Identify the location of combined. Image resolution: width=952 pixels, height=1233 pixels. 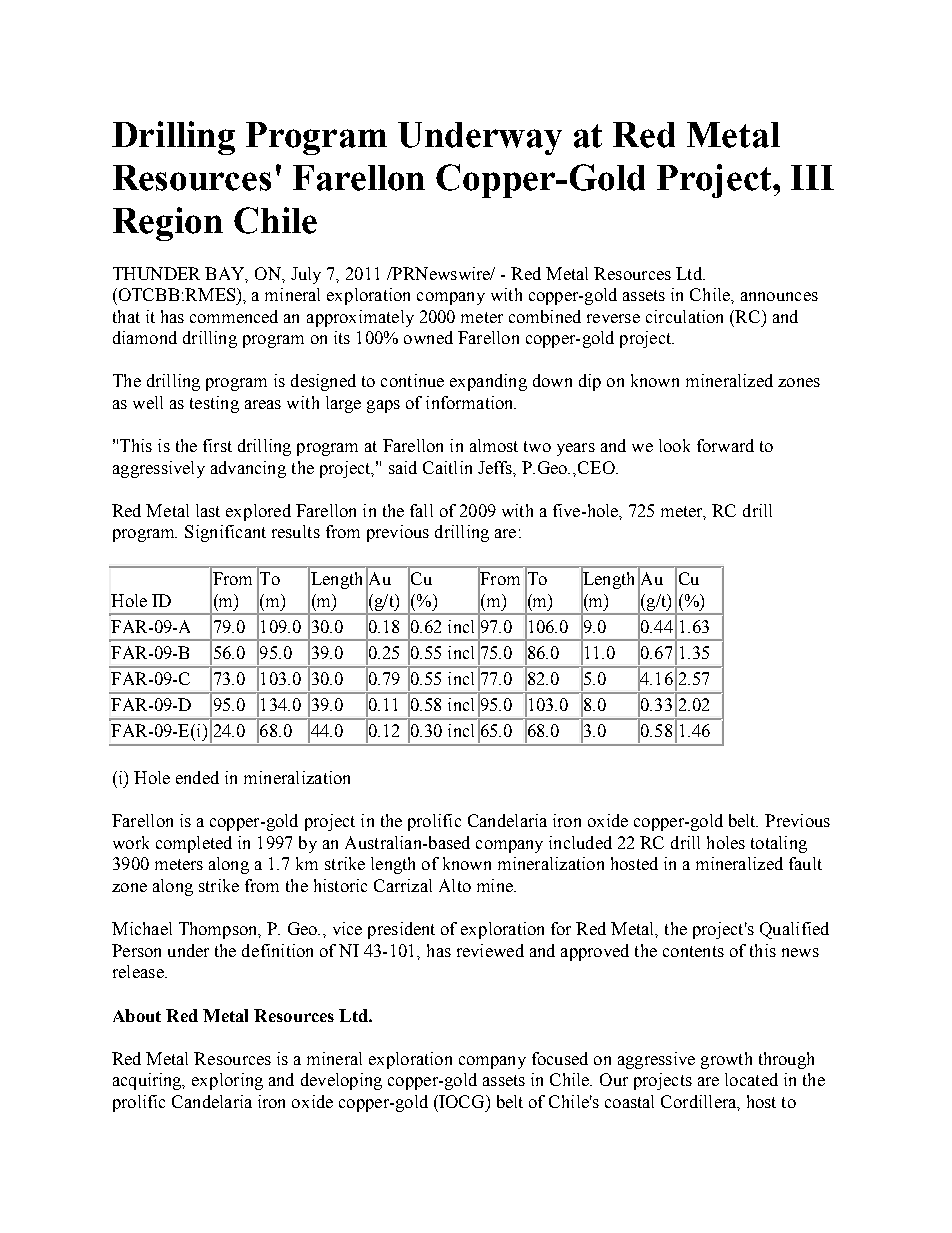
(545, 316).
